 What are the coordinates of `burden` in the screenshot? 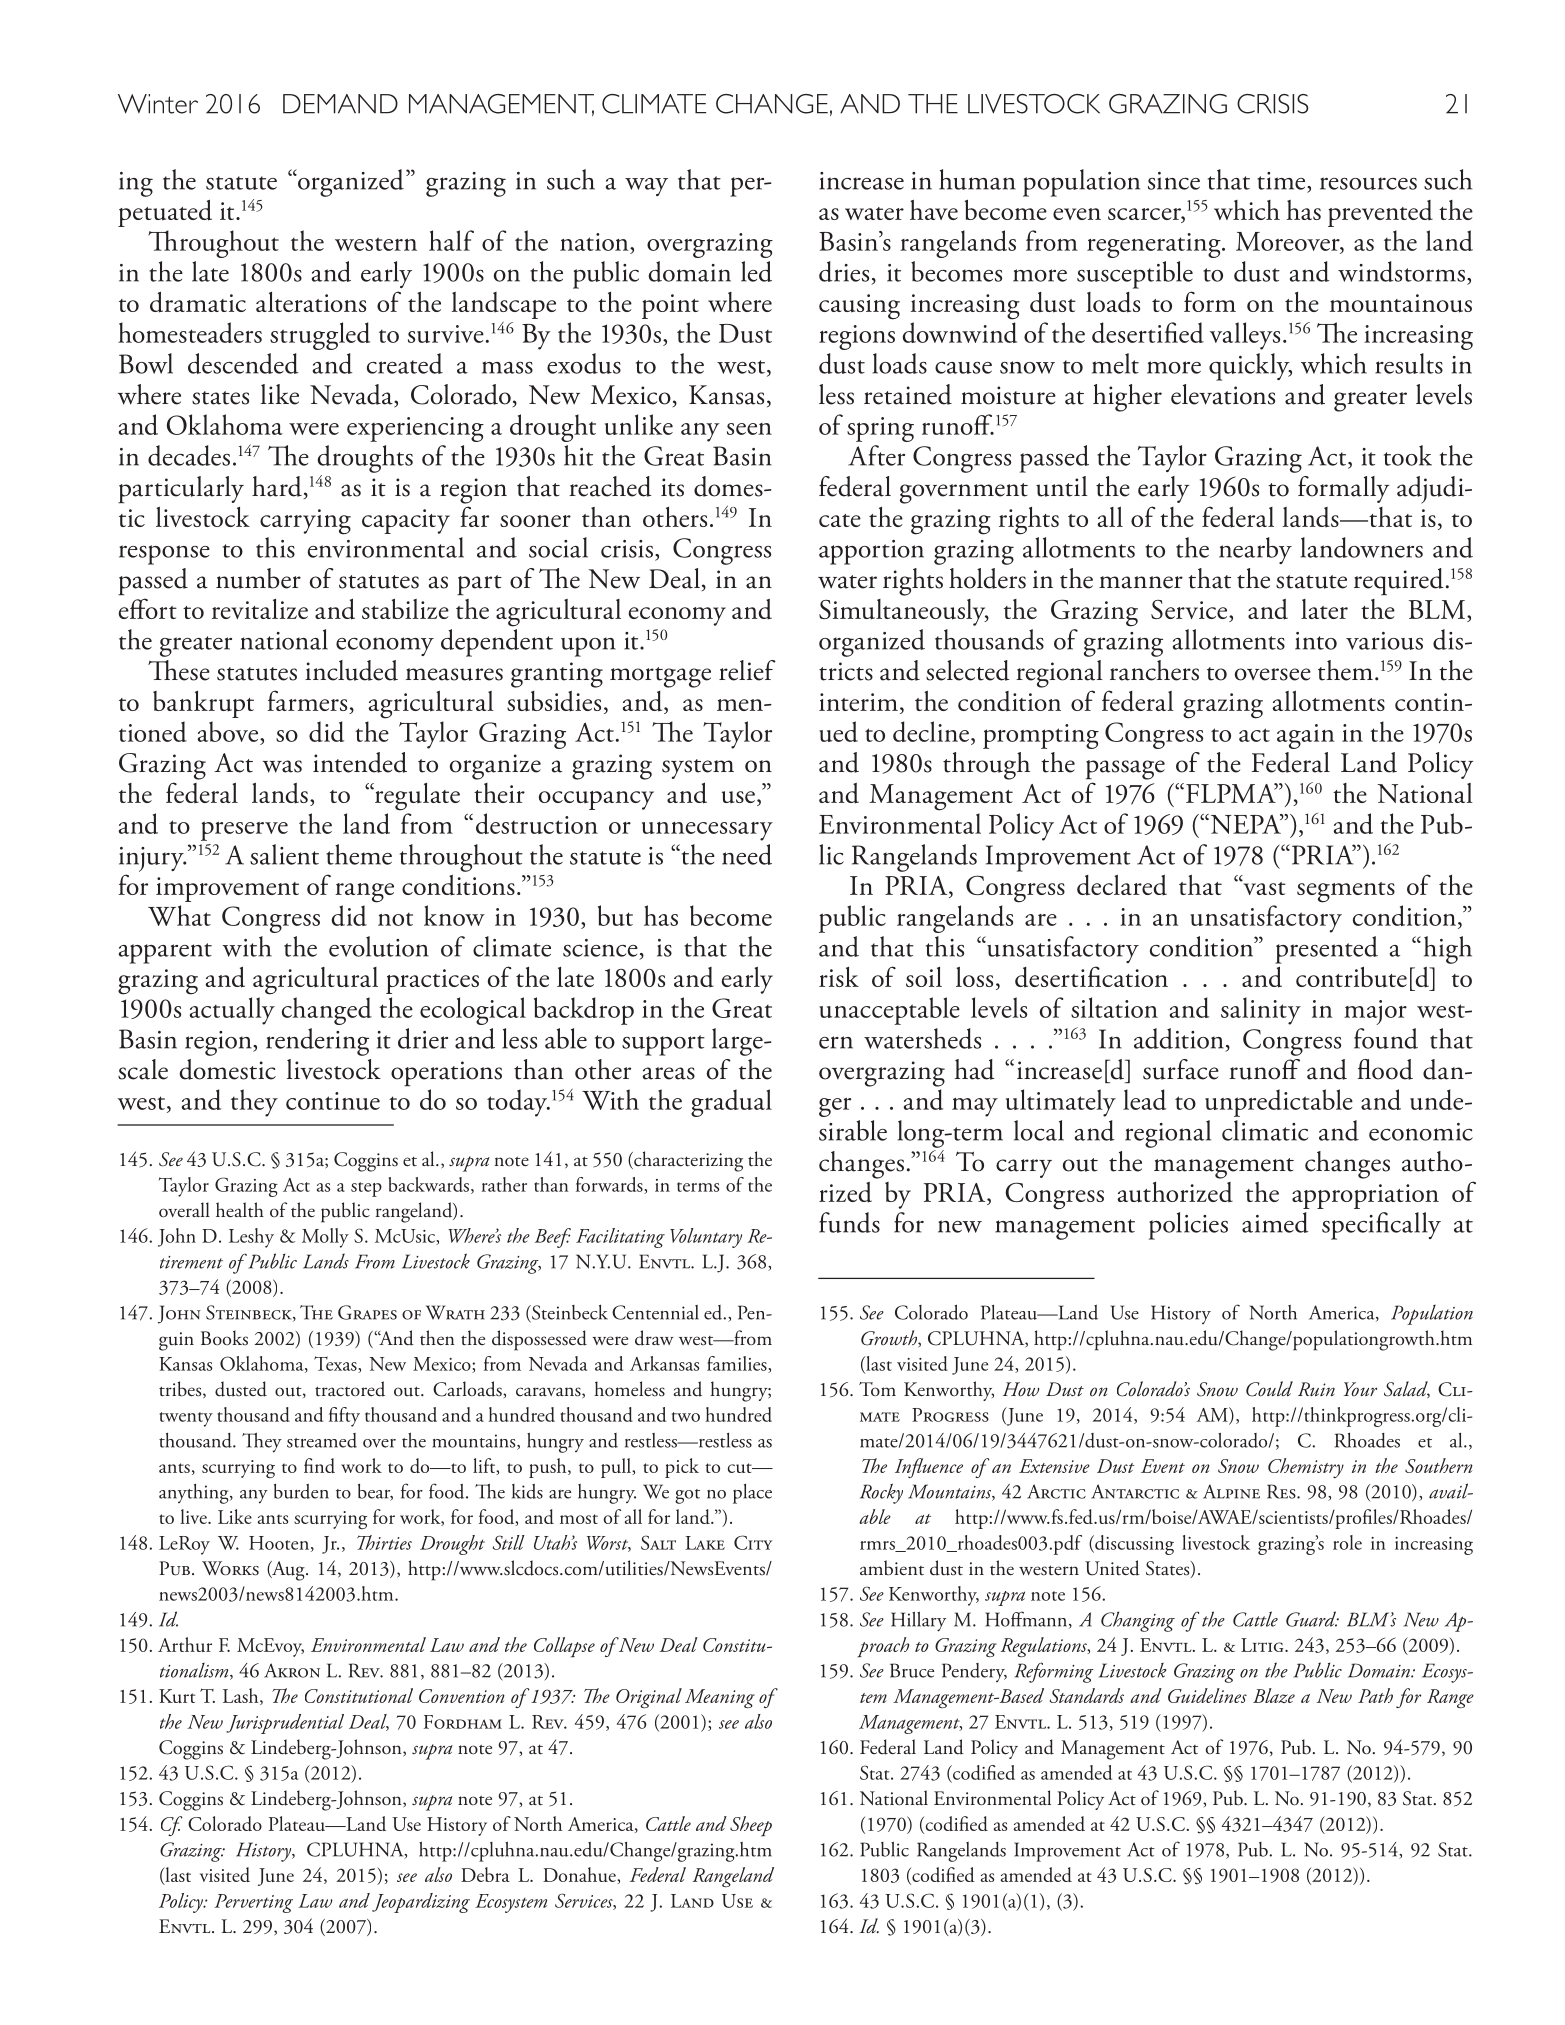 It's located at (301, 1491).
